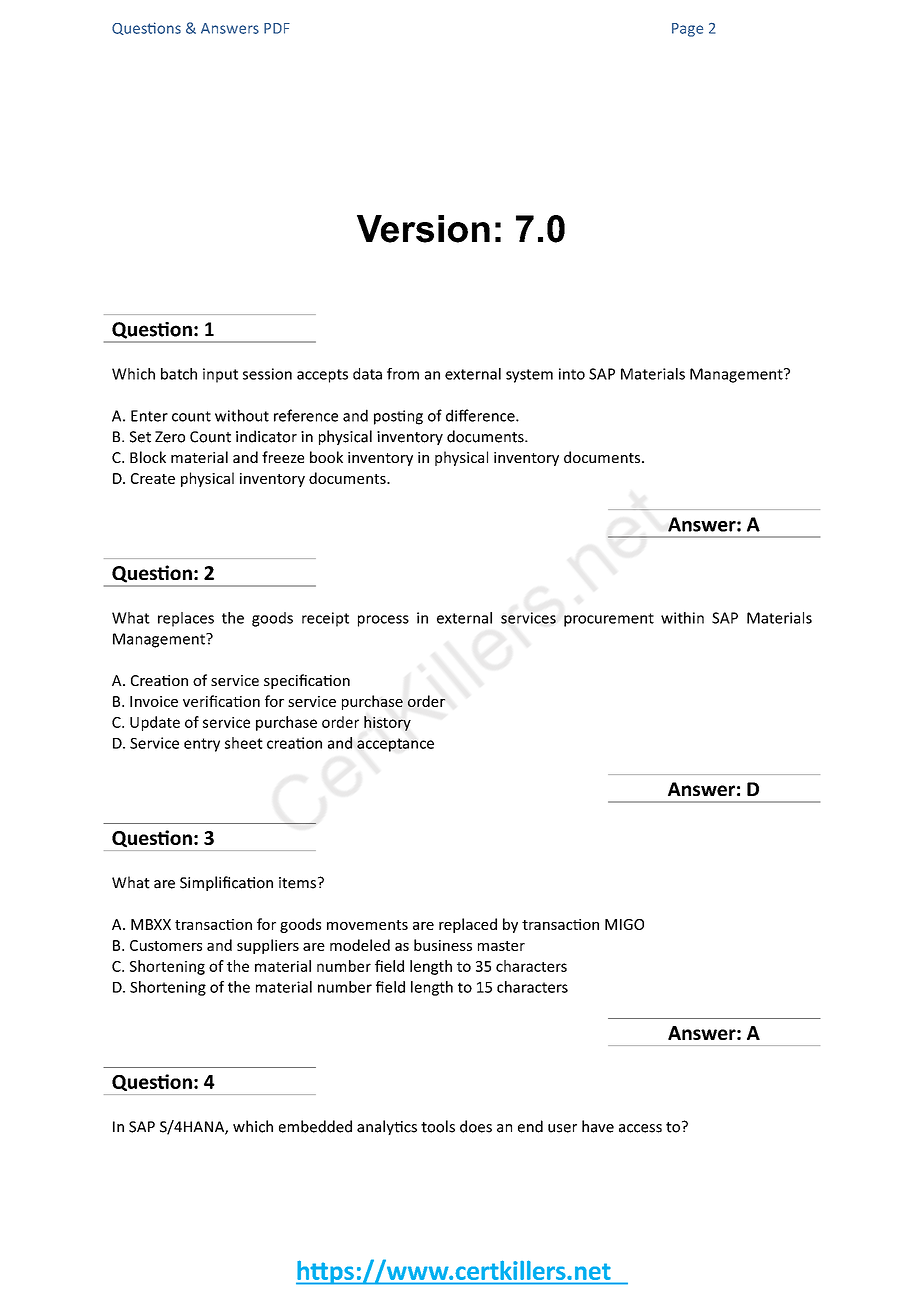  Describe the element at coordinates (277, 28) in the image. I see `PDF` at that location.
